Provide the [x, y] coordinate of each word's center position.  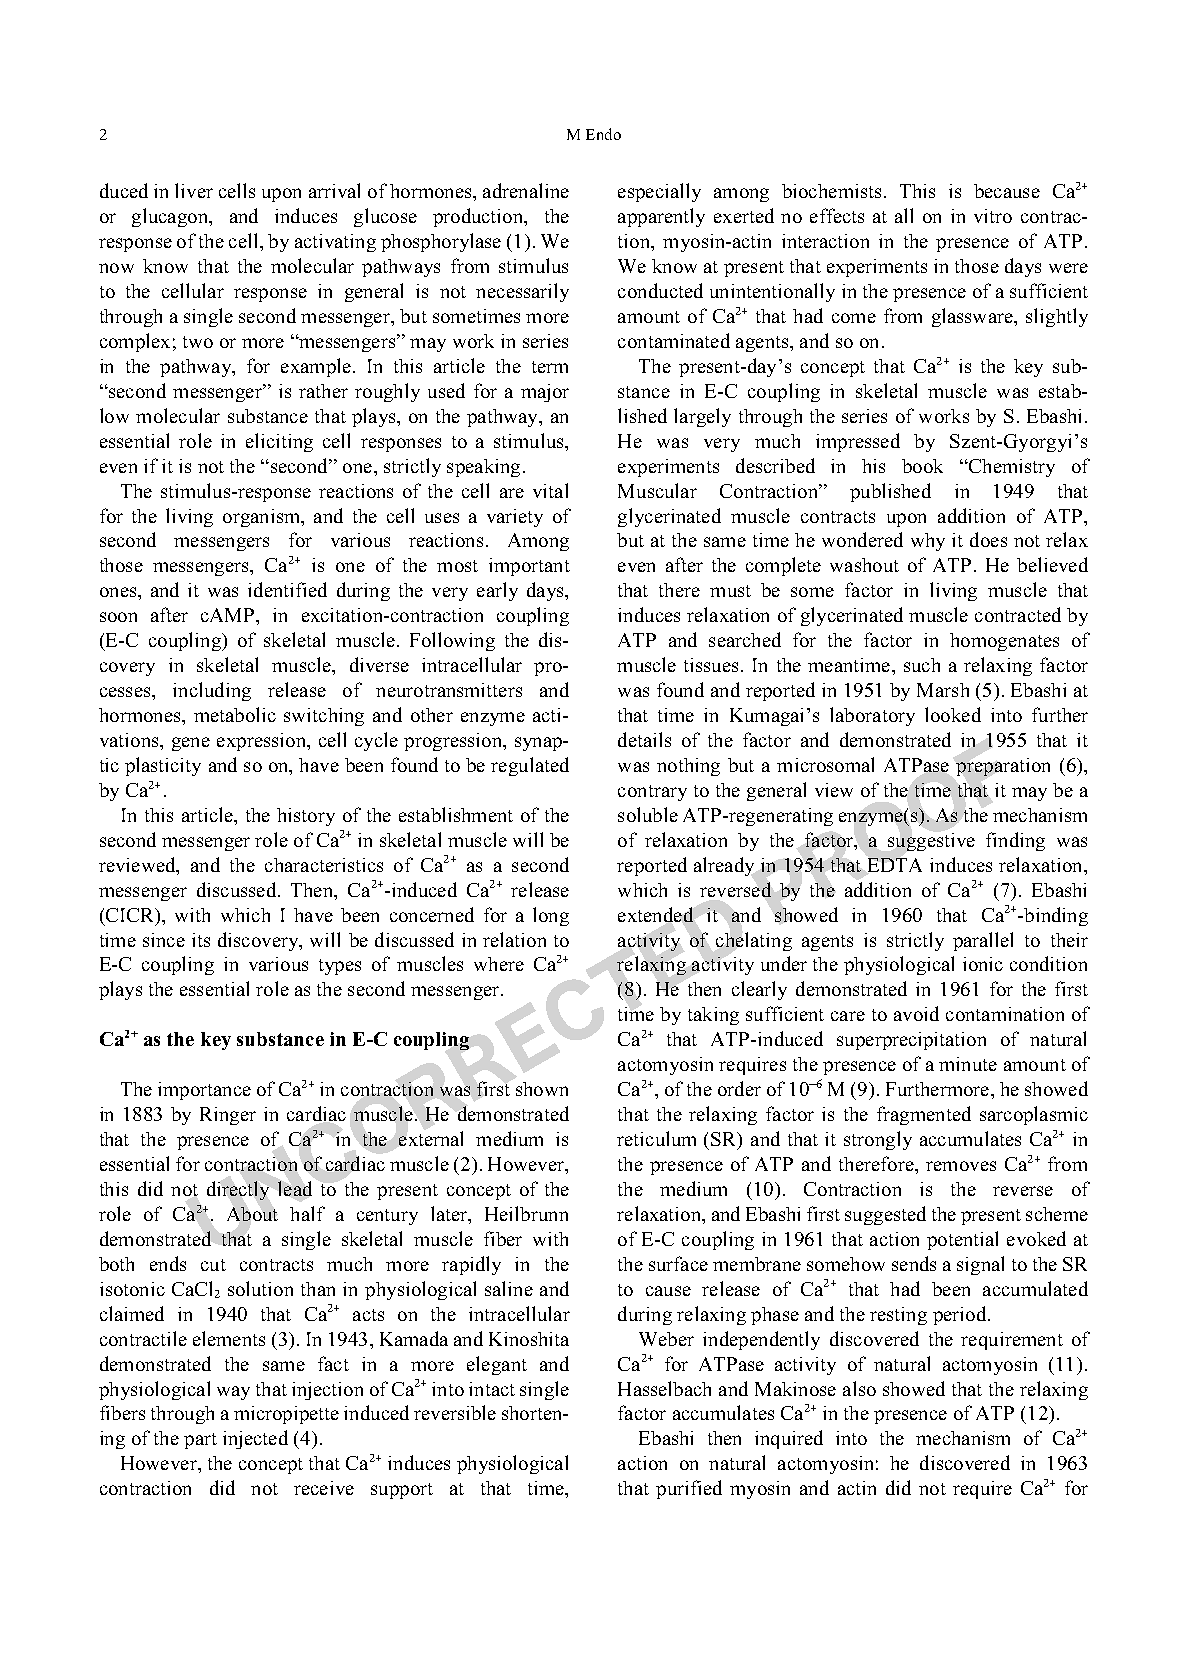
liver [194, 190]
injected [255, 1439]
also [859, 1388]
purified [689, 1489]
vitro [993, 216]
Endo [603, 134]
